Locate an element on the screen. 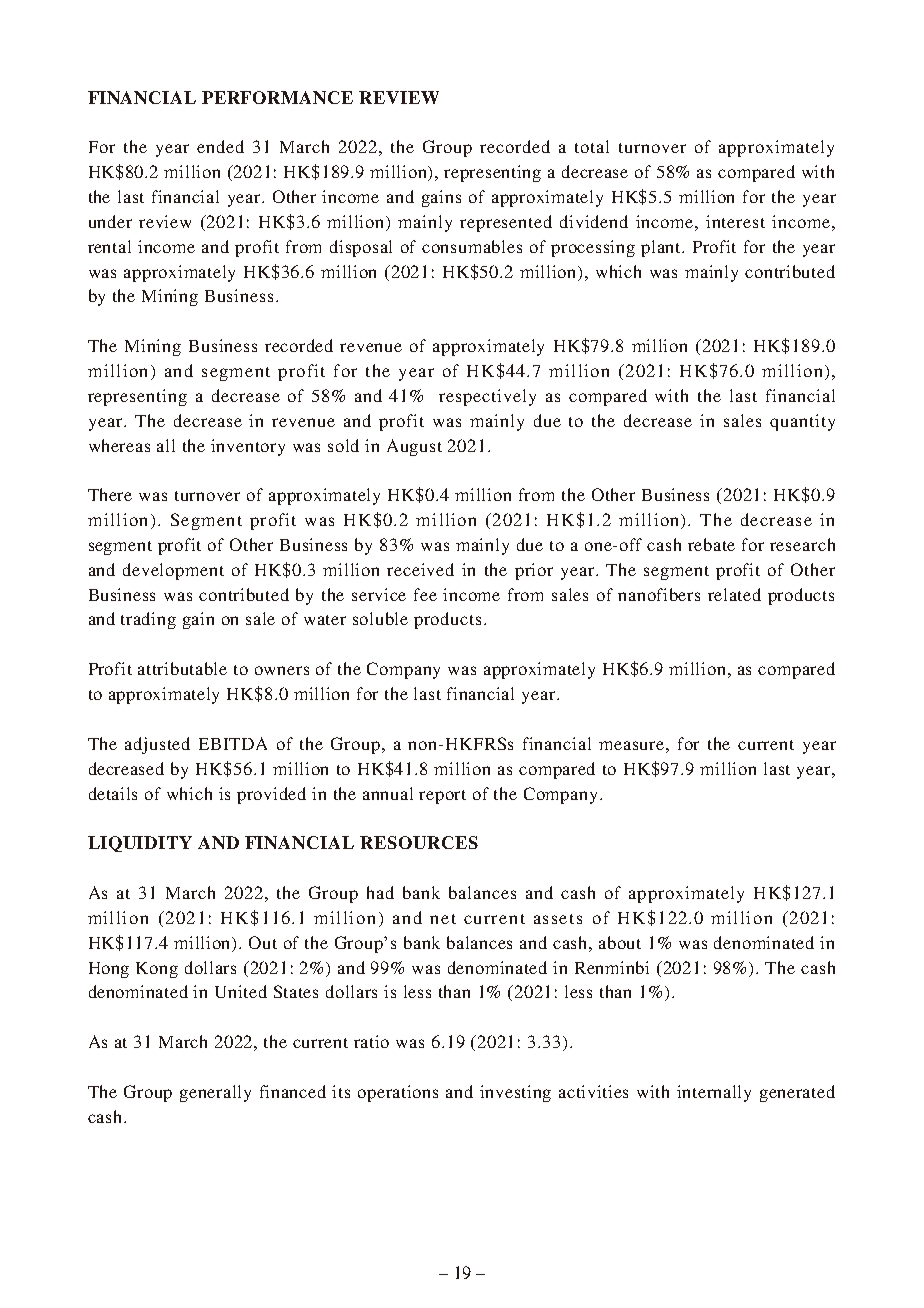  ended is located at coordinates (220, 146).
